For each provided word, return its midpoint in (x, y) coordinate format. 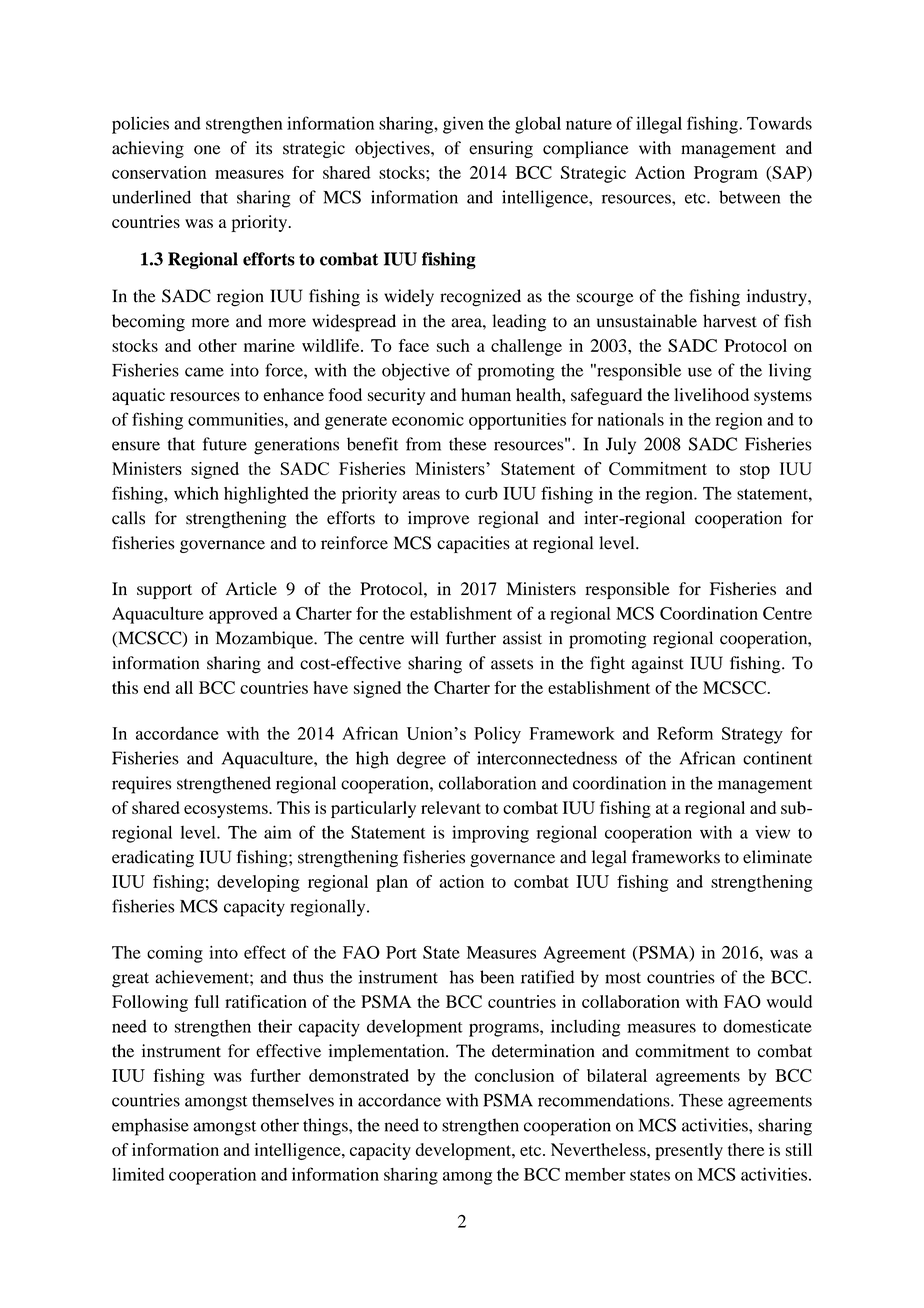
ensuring (501, 149)
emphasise (150, 1127)
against (658, 665)
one (207, 150)
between (749, 197)
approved (243, 615)
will (425, 637)
